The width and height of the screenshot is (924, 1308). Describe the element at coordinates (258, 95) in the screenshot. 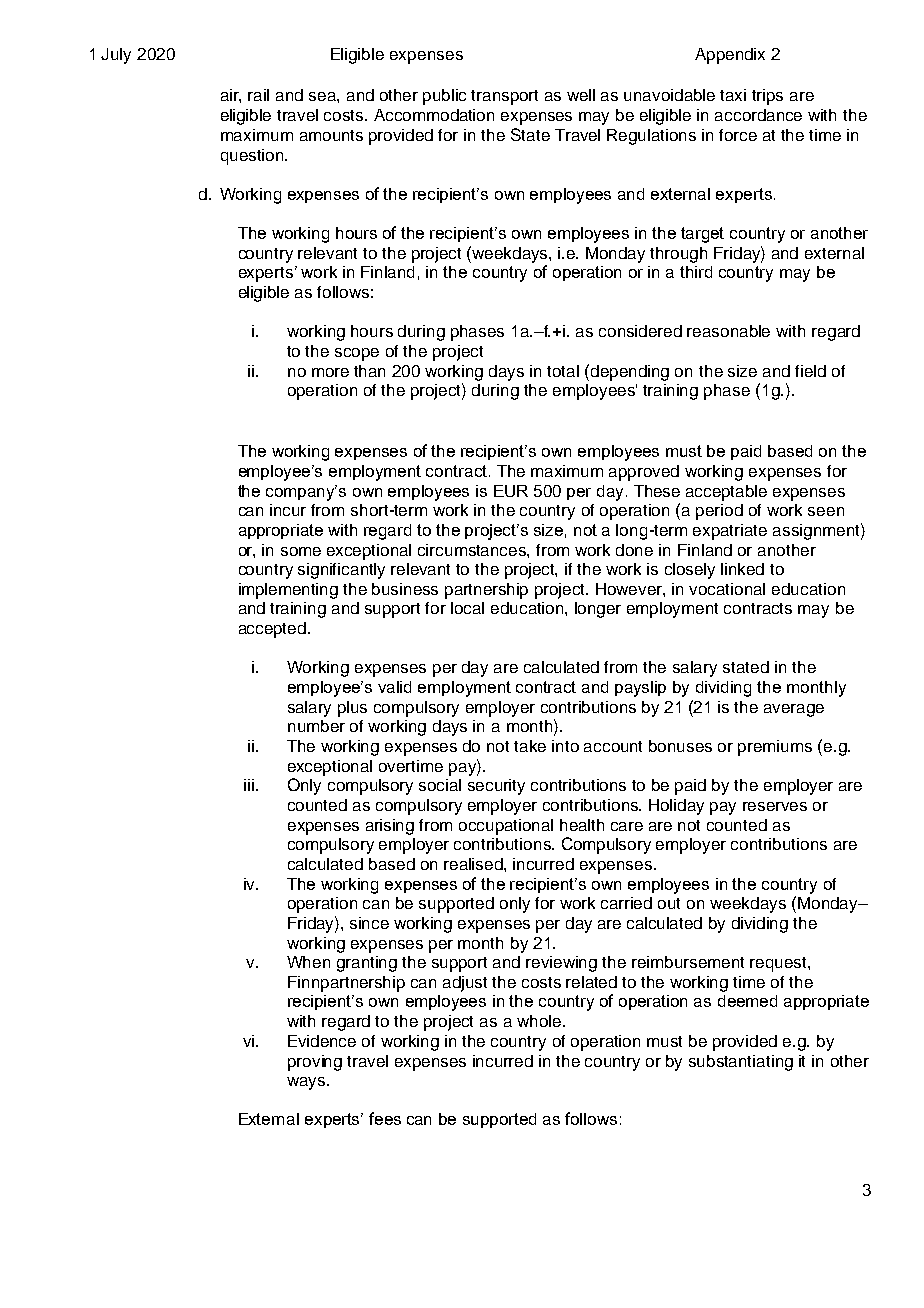

I see `rail` at that location.
